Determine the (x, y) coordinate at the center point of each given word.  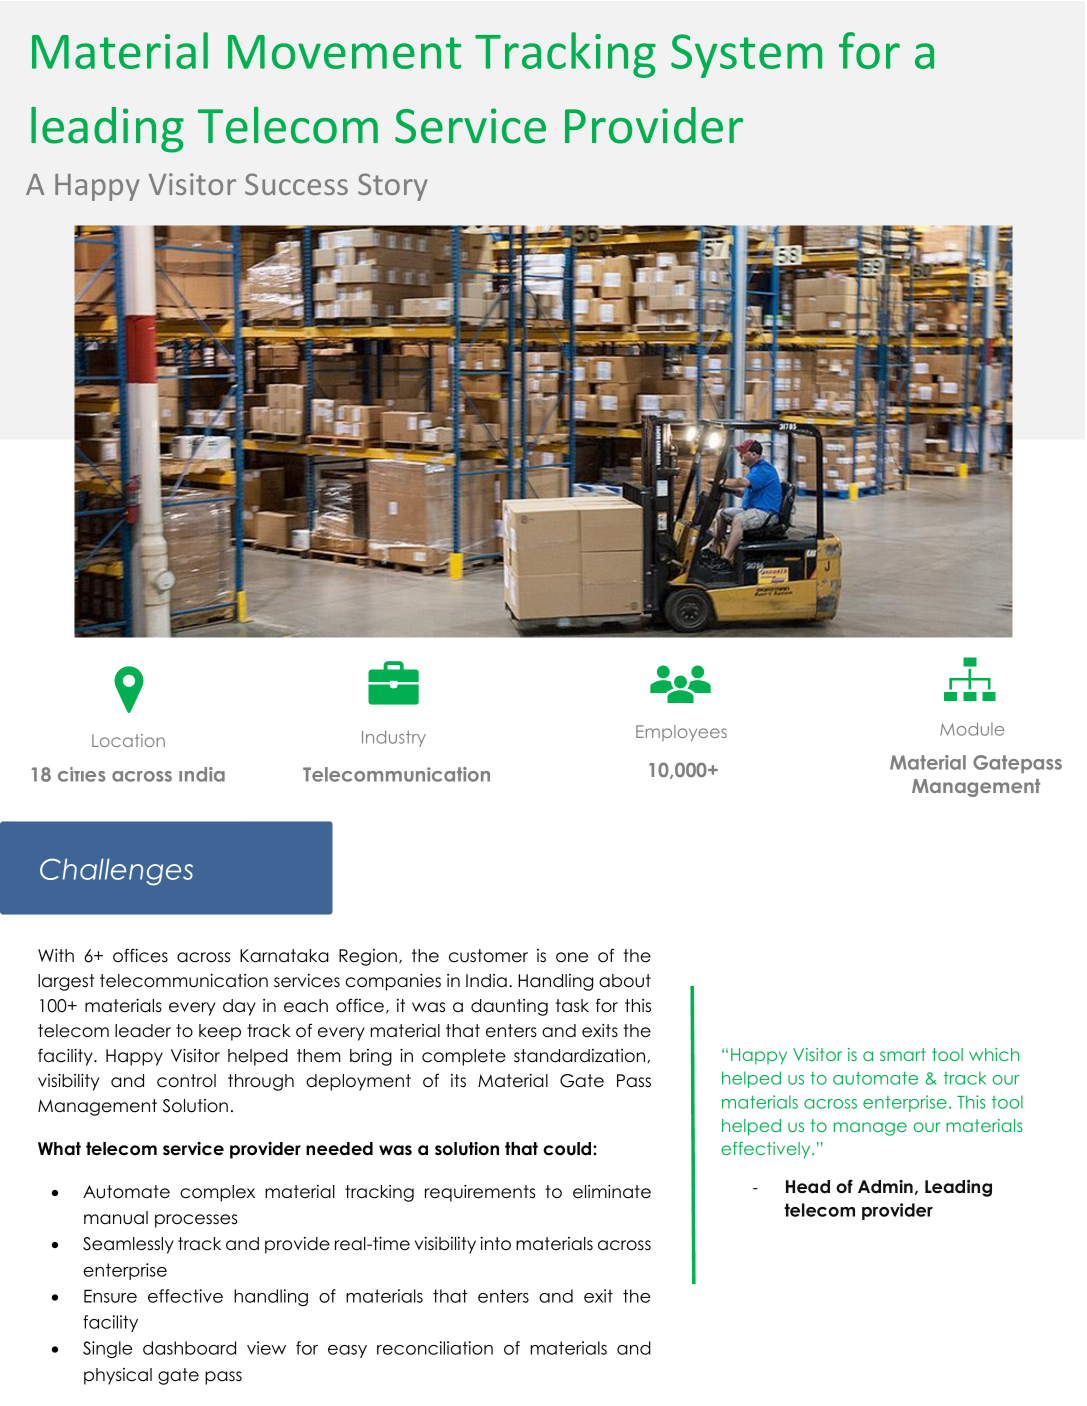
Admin (885, 1187)
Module (972, 729)
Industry (394, 738)
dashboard (189, 1348)
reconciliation (435, 1348)
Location (128, 740)
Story (393, 187)
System (746, 56)
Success (296, 184)
